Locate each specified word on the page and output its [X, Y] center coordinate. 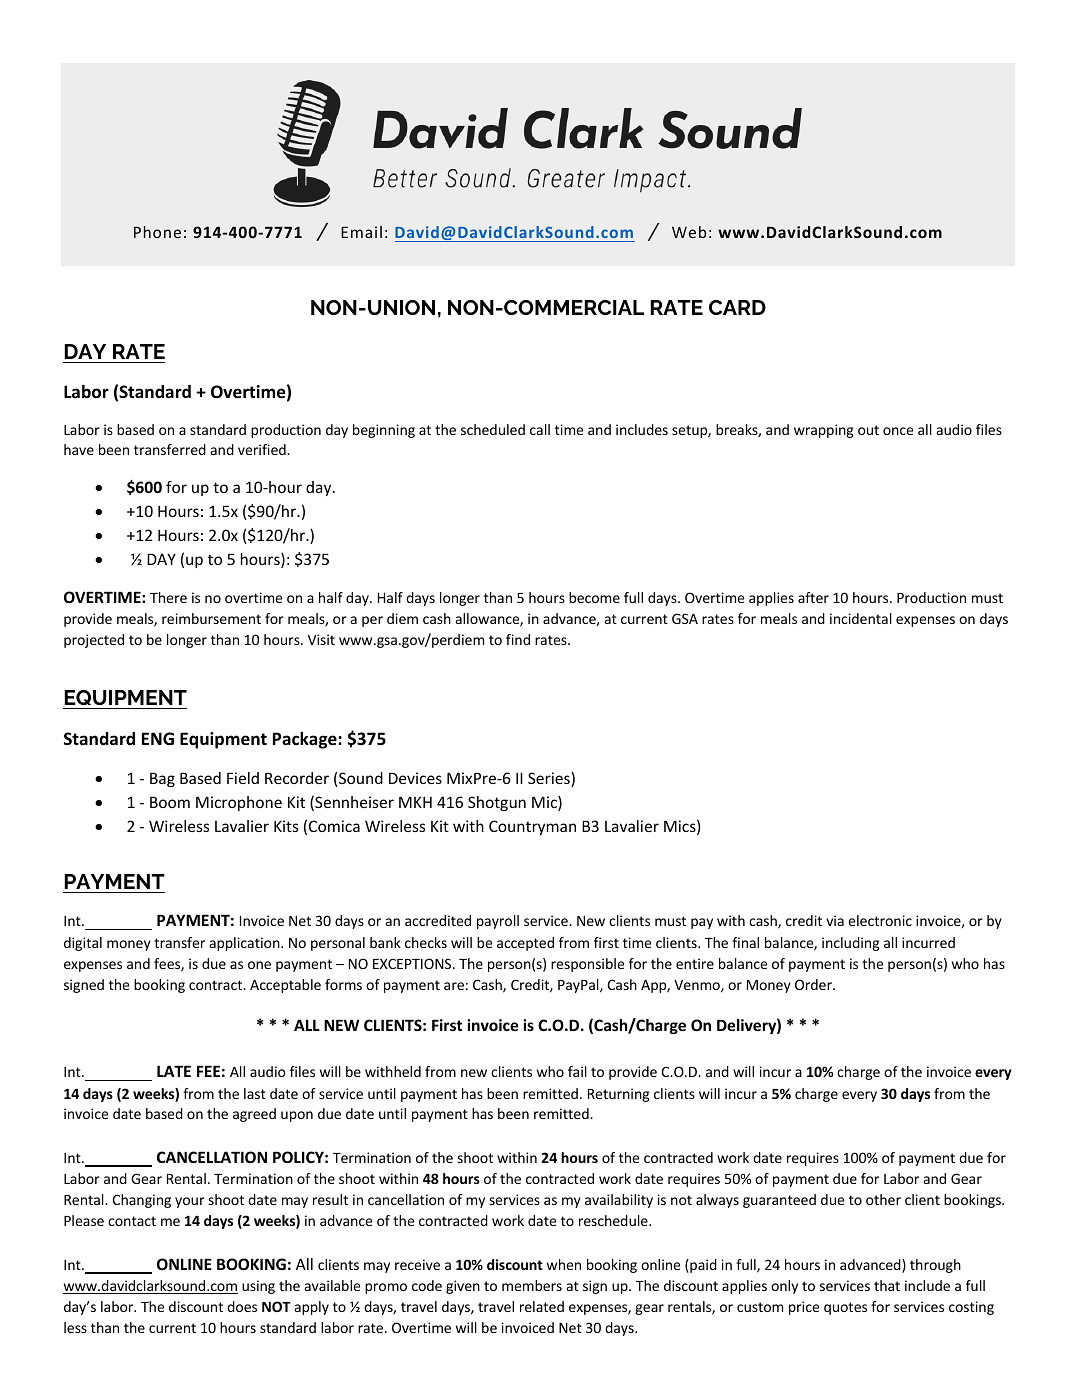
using [258, 1287]
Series [550, 779]
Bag [162, 779]
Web [689, 232]
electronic [880, 920]
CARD [737, 307]
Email [361, 232]
